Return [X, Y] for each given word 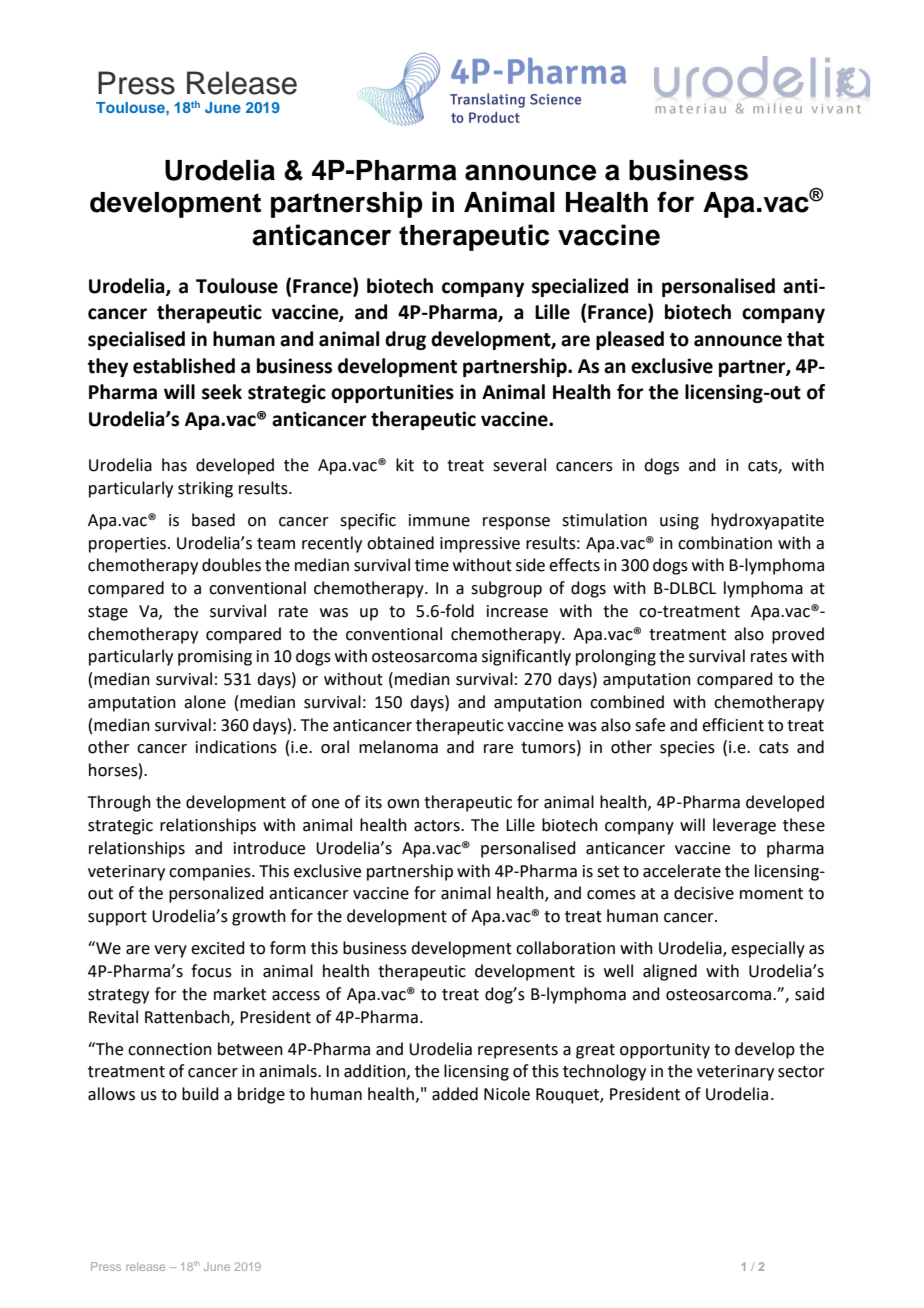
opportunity [665, 1051]
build [200, 1094]
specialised [136, 340]
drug [405, 340]
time [432, 565]
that [805, 339]
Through [119, 803]
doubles [231, 565]
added [455, 1094]
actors [438, 826]
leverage [744, 826]
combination [725, 543]
